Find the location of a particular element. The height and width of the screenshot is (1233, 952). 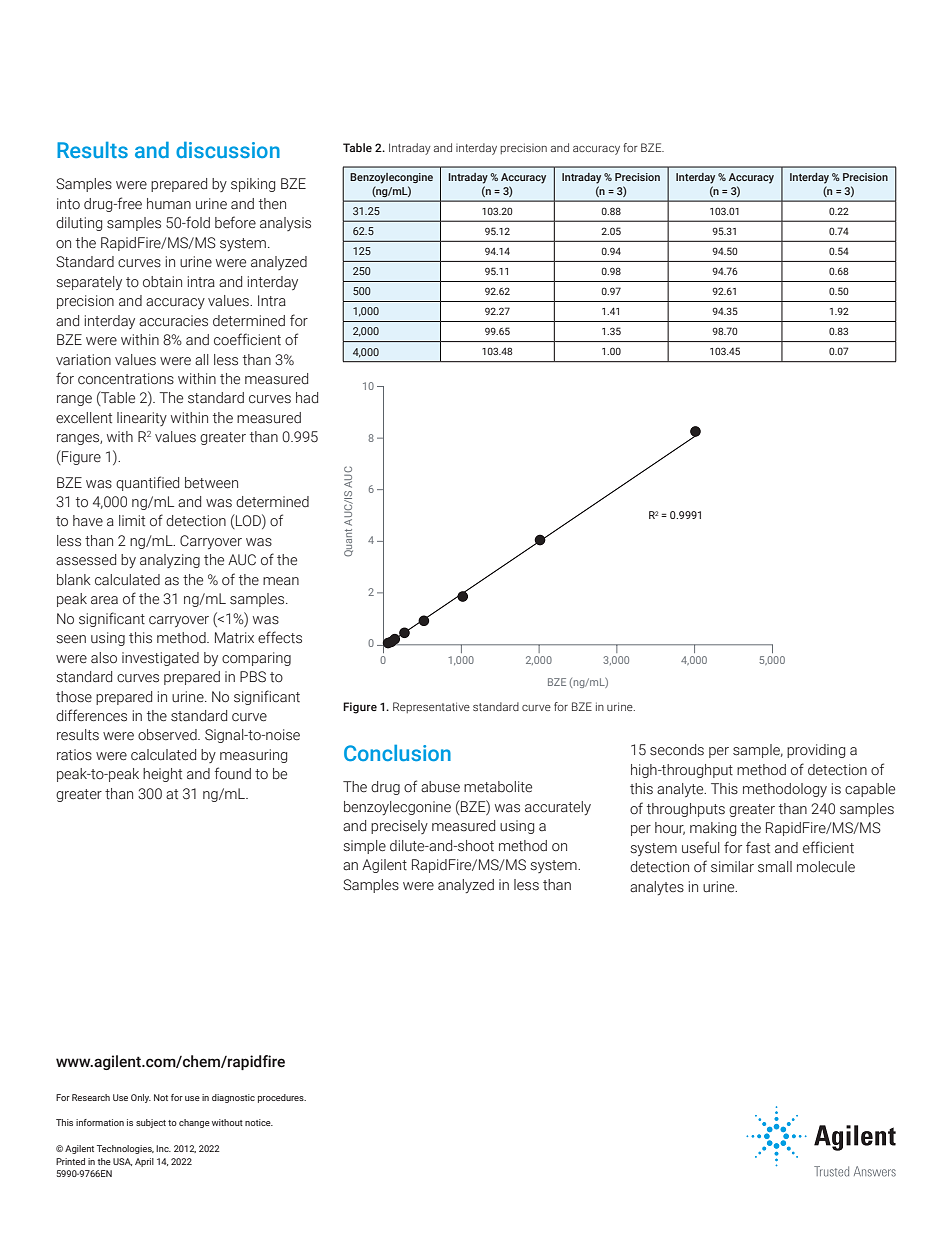

providing is located at coordinates (816, 751).
